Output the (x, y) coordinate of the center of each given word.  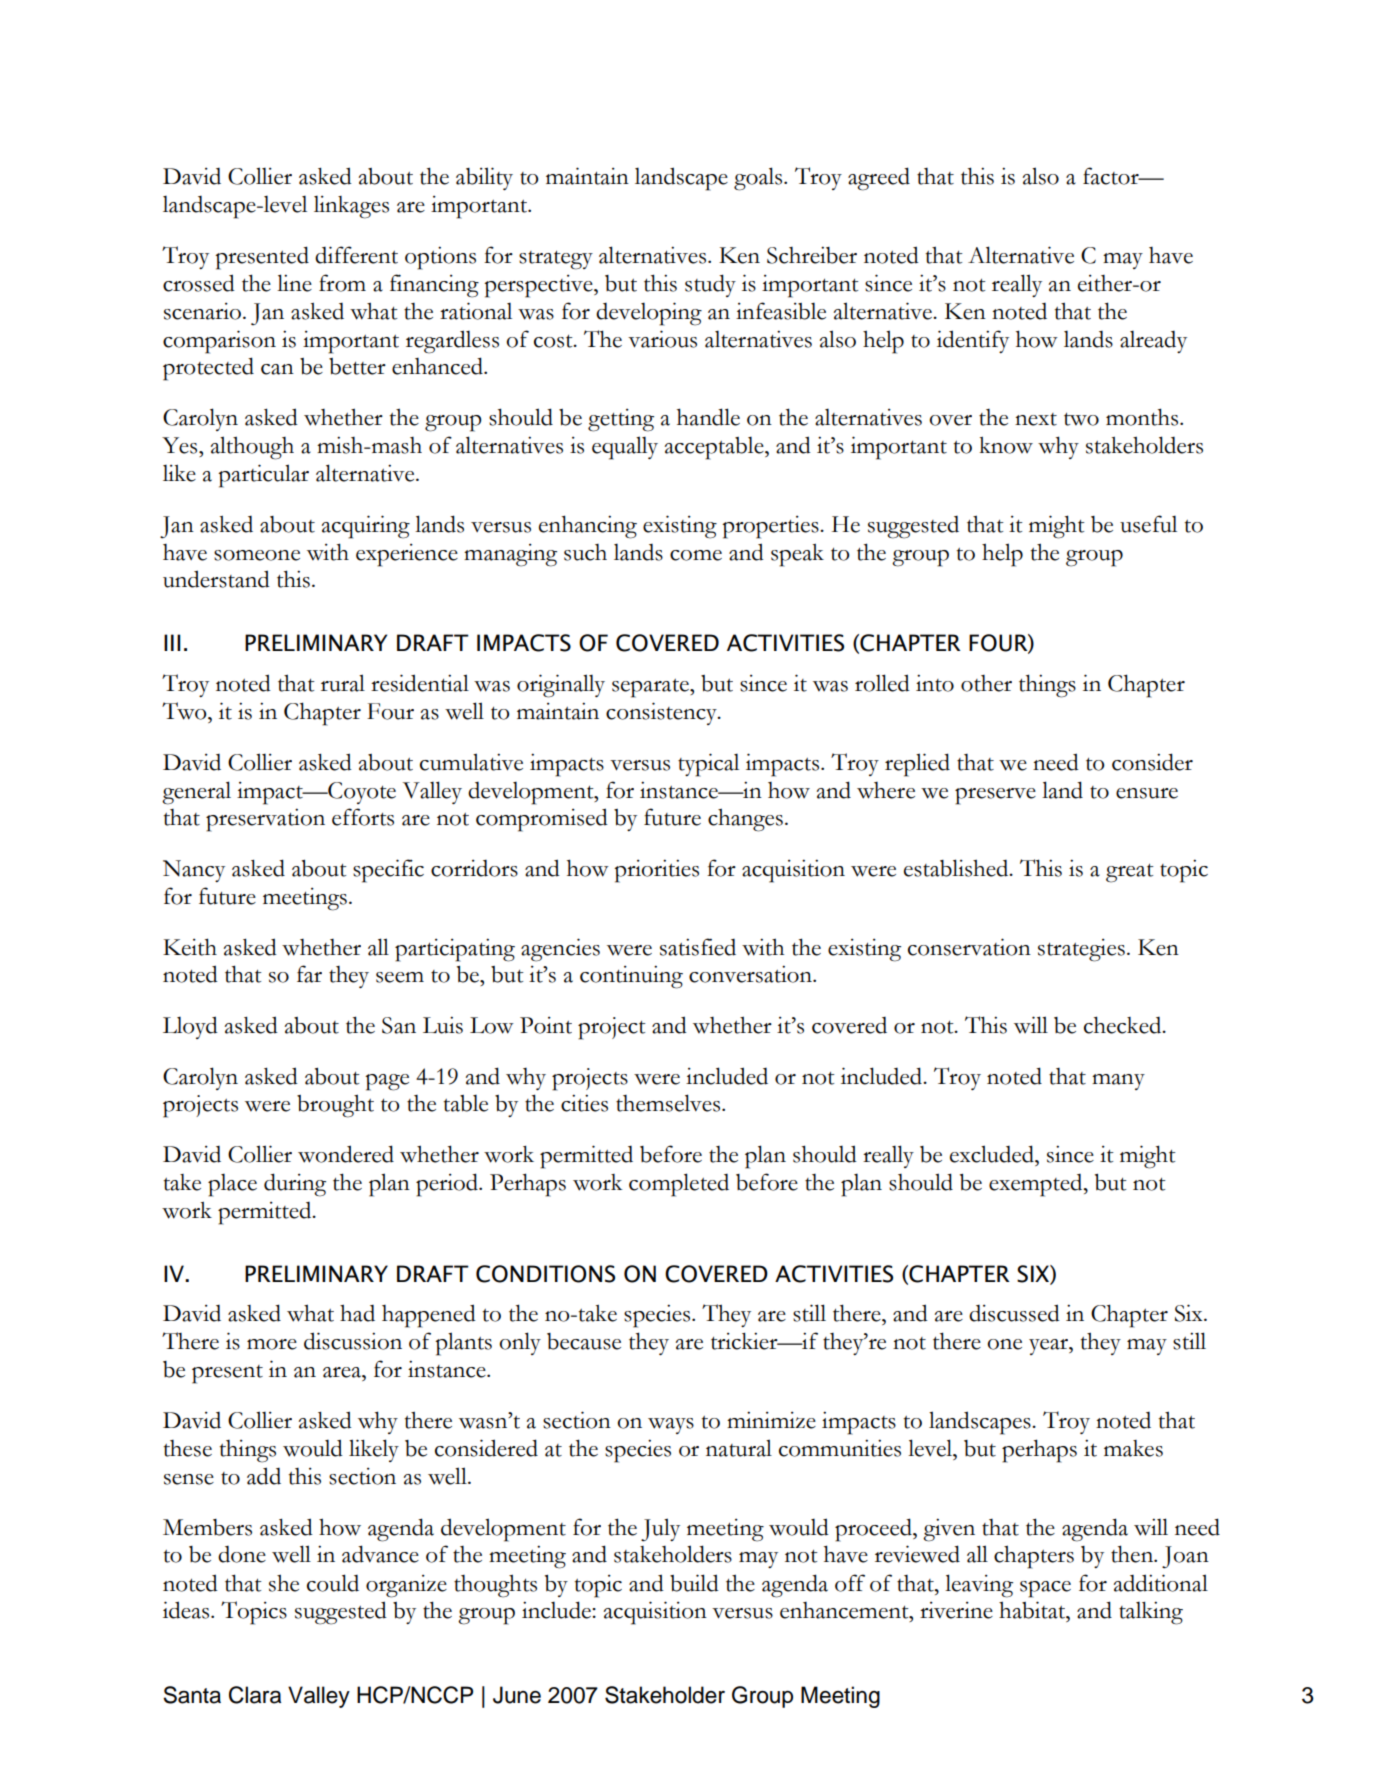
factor (1112, 176)
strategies (1081, 950)
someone (257, 555)
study (710, 285)
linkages (351, 207)
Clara (255, 1695)
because (584, 1341)
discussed (1014, 1313)
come (696, 555)
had (357, 1313)
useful (1148, 524)
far (309, 974)
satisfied (698, 947)
